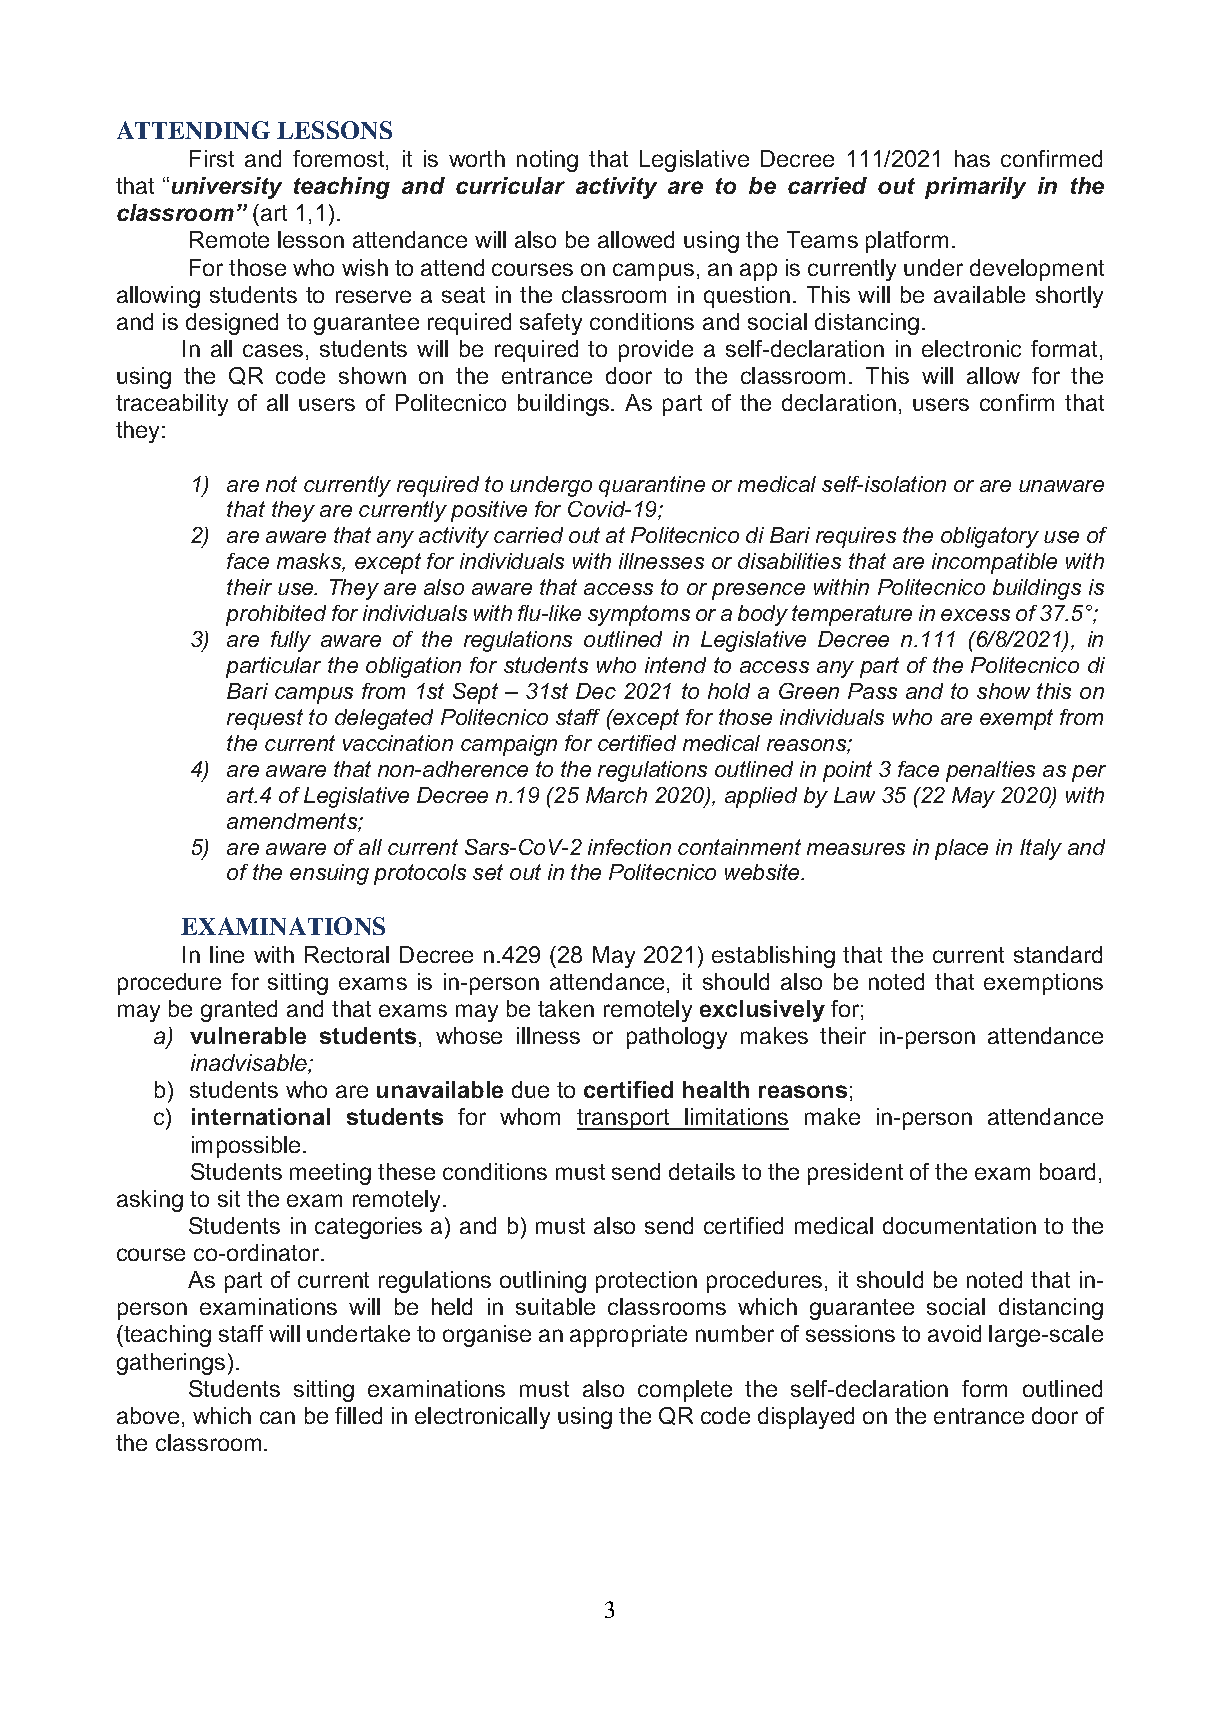 Image resolution: width=1221 pixels, height=1726 pixels. What do you see at coordinates (628, 1336) in the page?
I see `appropriate` at bounding box center [628, 1336].
